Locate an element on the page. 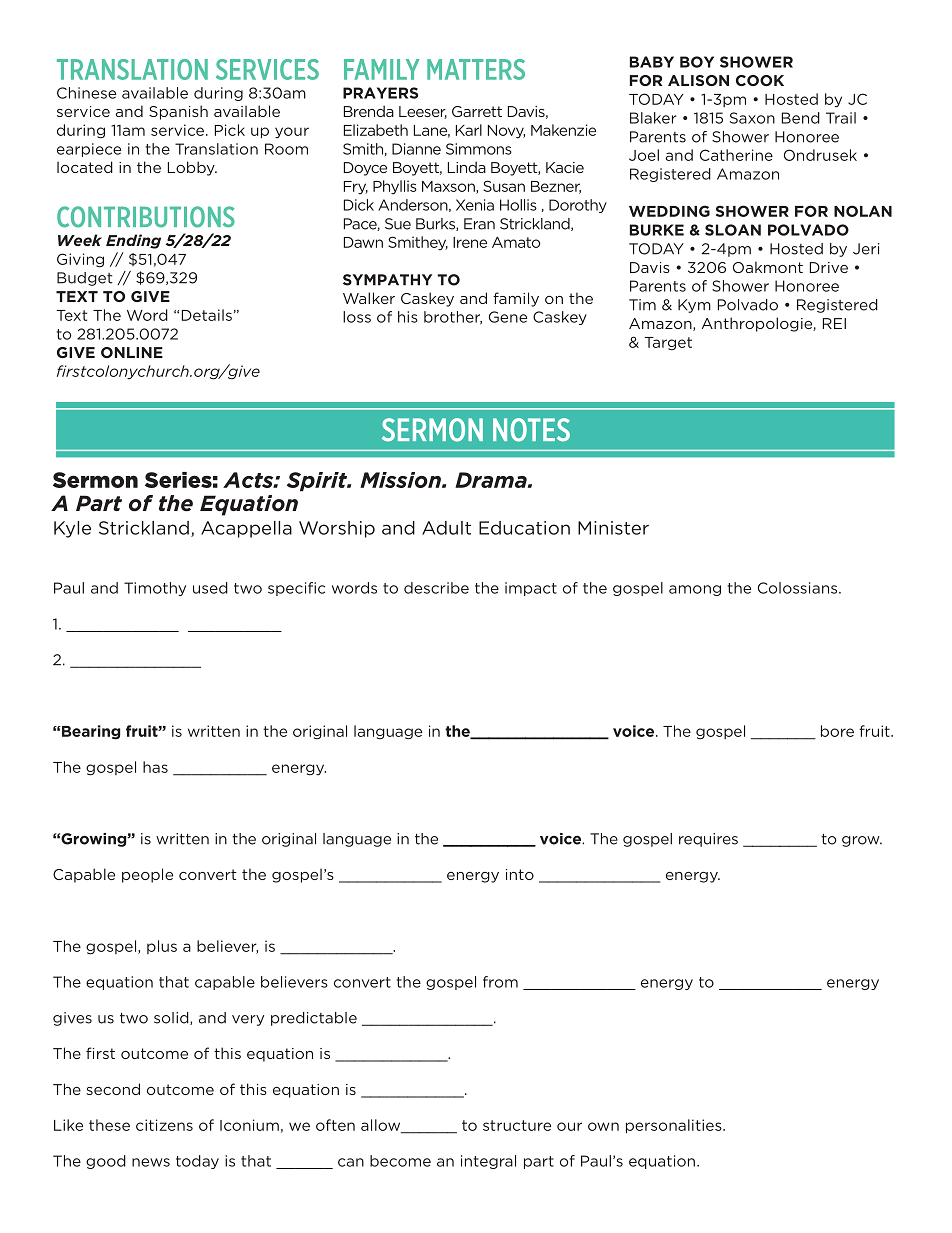 The width and height of the document is (952, 1233). Garrett is located at coordinates (477, 111).
